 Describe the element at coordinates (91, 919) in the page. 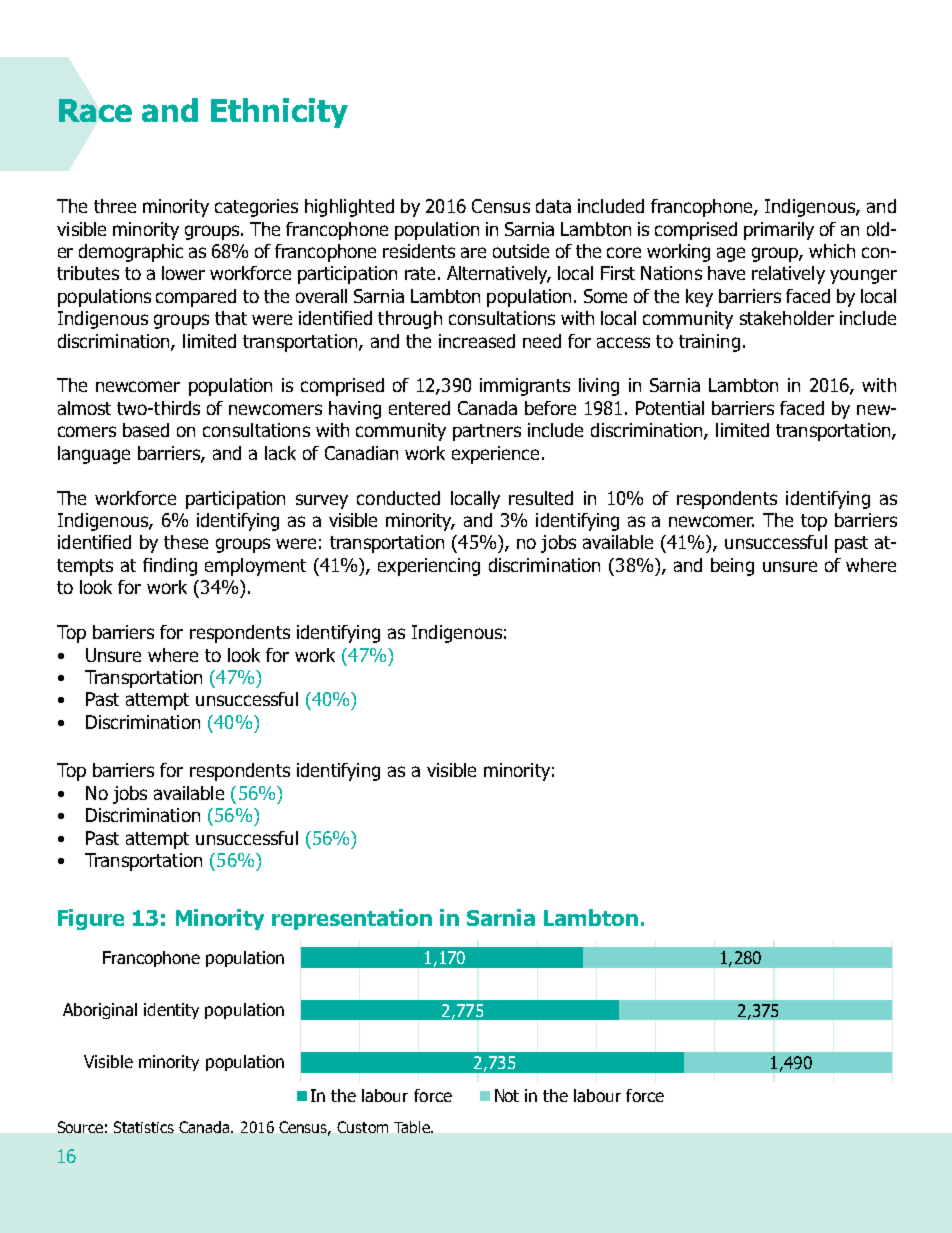

I see `Figure` at that location.
